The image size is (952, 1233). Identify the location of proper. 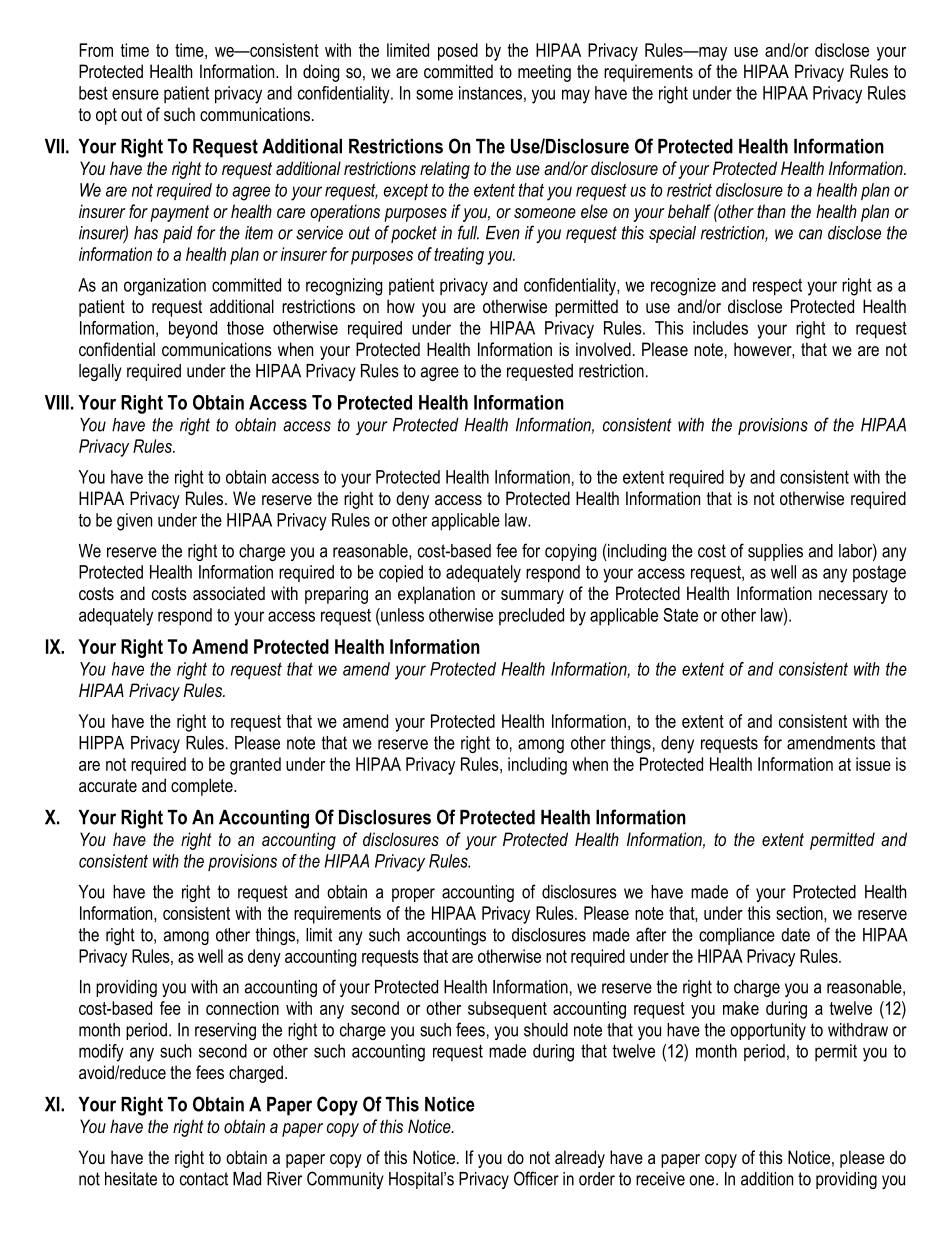
(413, 895).
